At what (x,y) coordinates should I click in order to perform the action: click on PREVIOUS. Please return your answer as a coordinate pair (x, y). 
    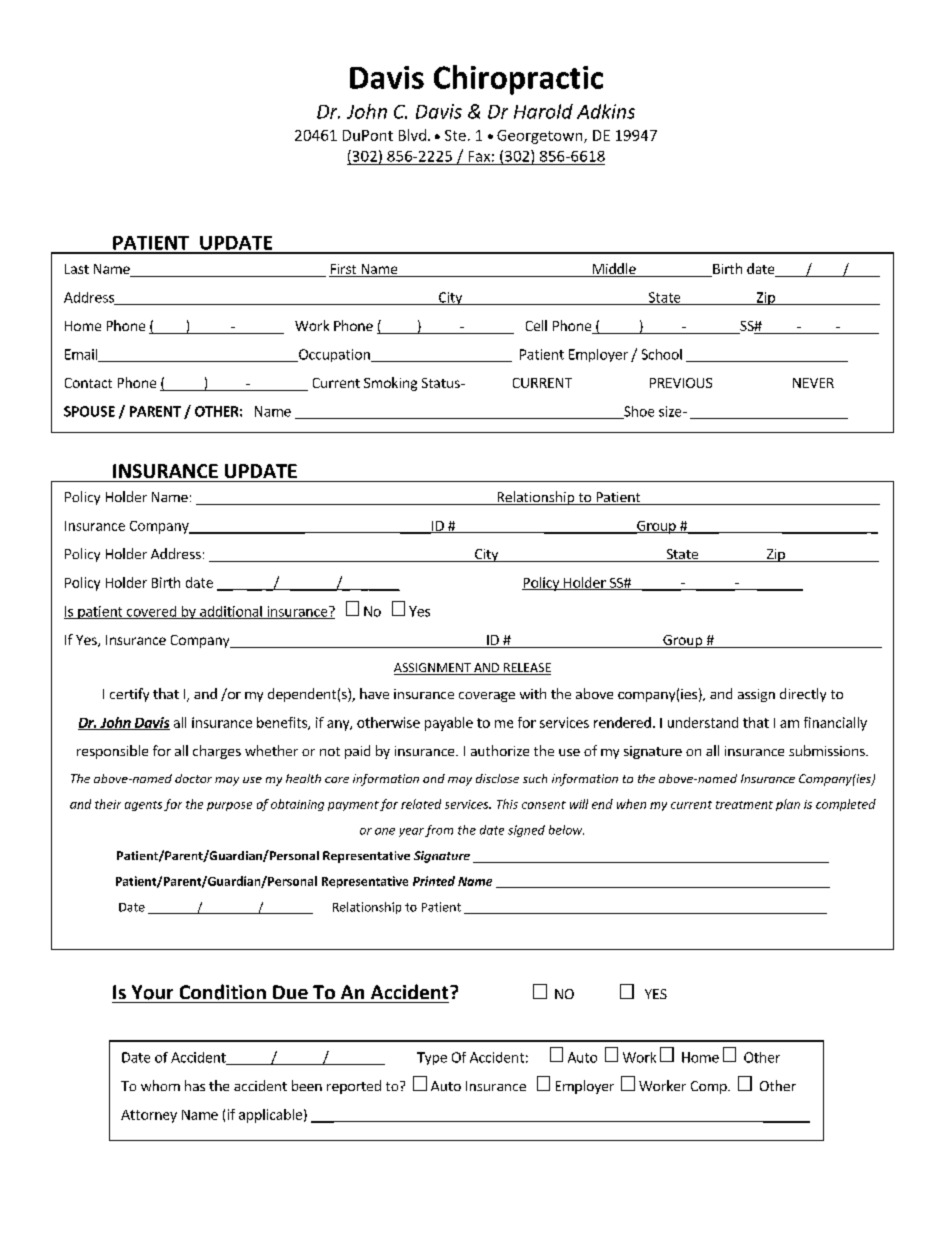
    Looking at the image, I should click on (681, 383).
